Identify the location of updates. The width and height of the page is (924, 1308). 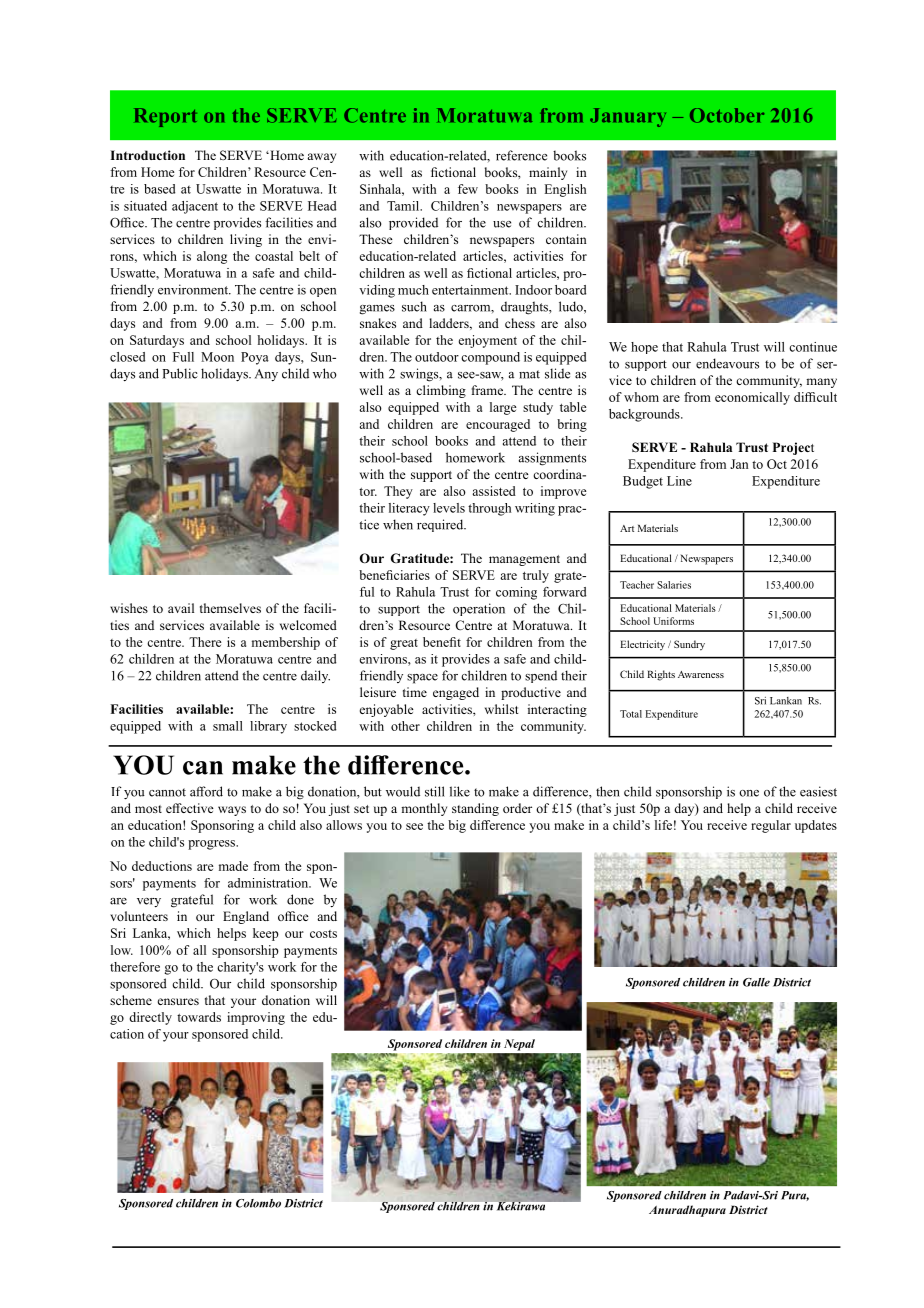
(816, 826).
